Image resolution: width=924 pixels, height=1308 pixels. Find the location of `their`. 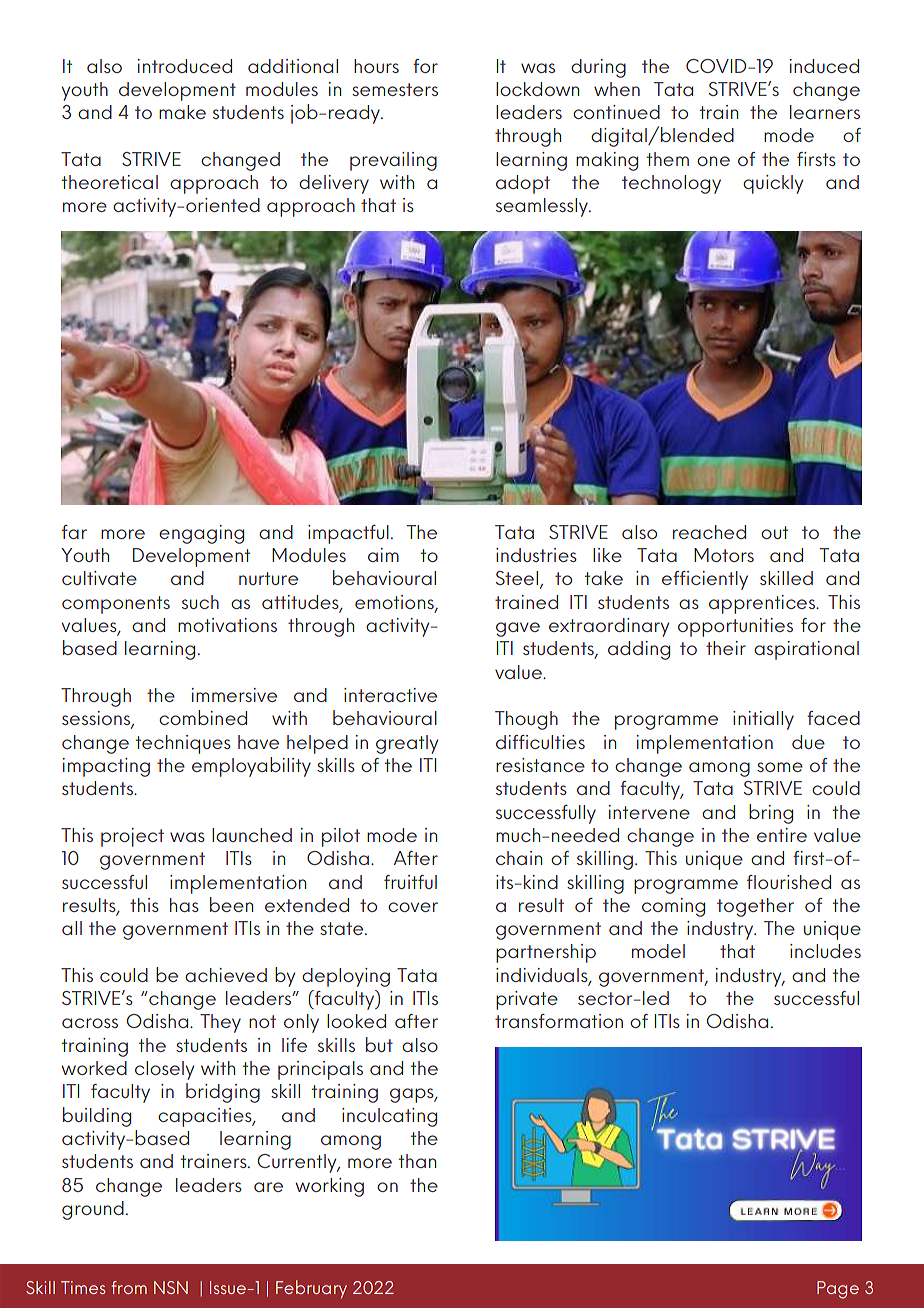

their is located at coordinates (726, 648).
